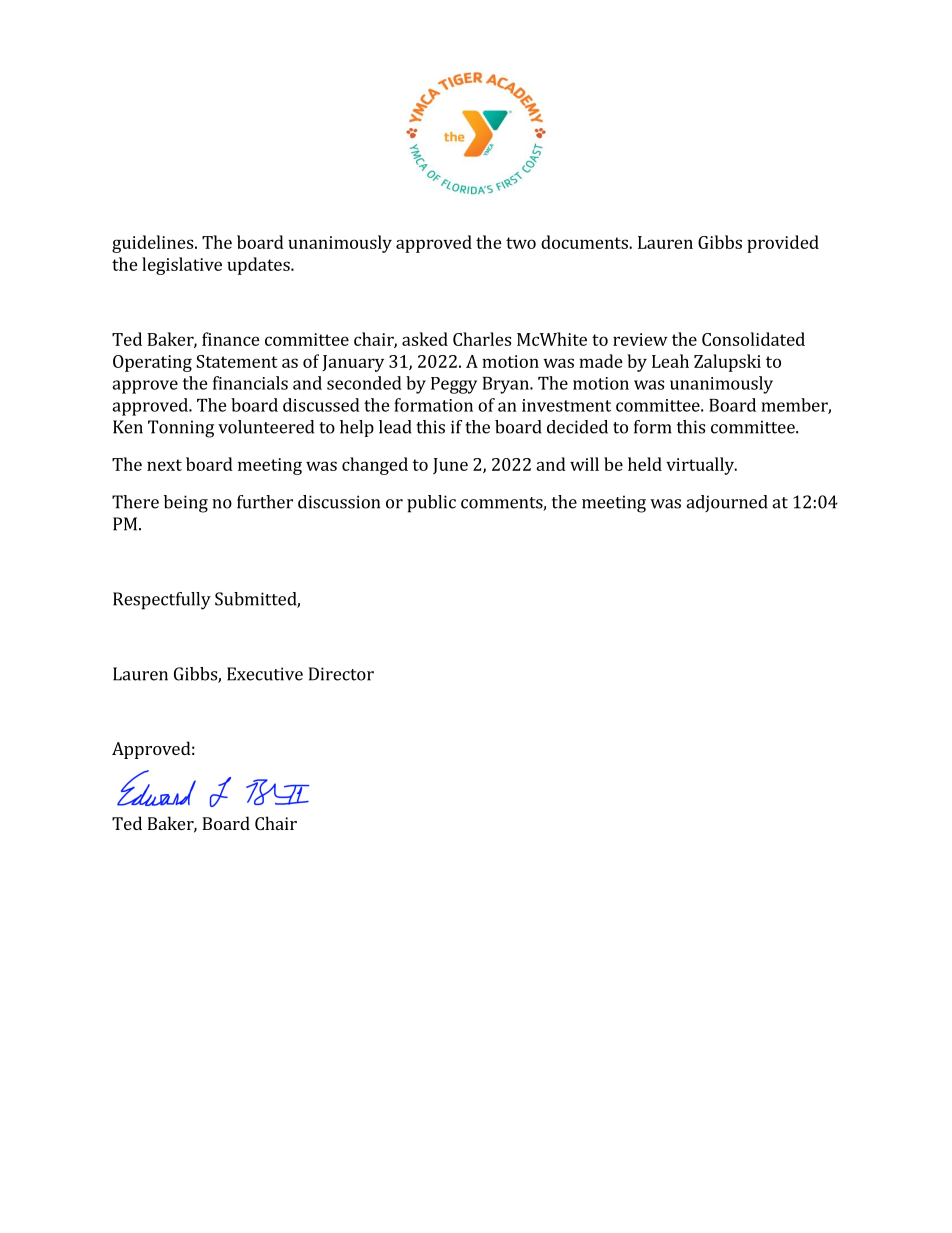  Describe the element at coordinates (431, 504) in the screenshot. I see `public` at that location.
